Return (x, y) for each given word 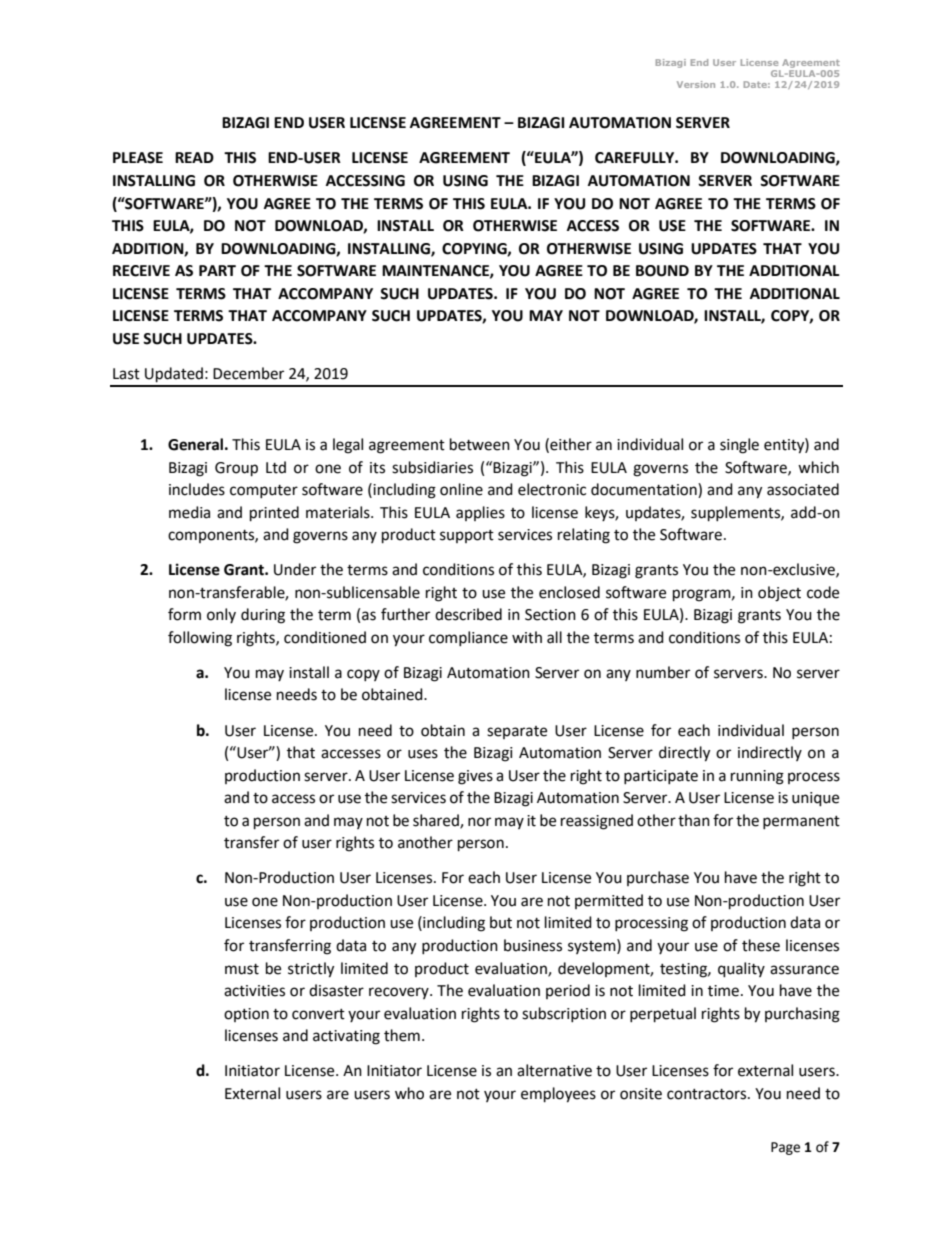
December (248, 373)
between (480, 444)
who (409, 1093)
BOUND (662, 271)
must (242, 969)
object (779, 594)
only (221, 615)
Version (696, 84)
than (694, 820)
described (468, 614)
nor (479, 822)
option (246, 1015)
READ (194, 157)
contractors (708, 1094)
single (739, 446)
